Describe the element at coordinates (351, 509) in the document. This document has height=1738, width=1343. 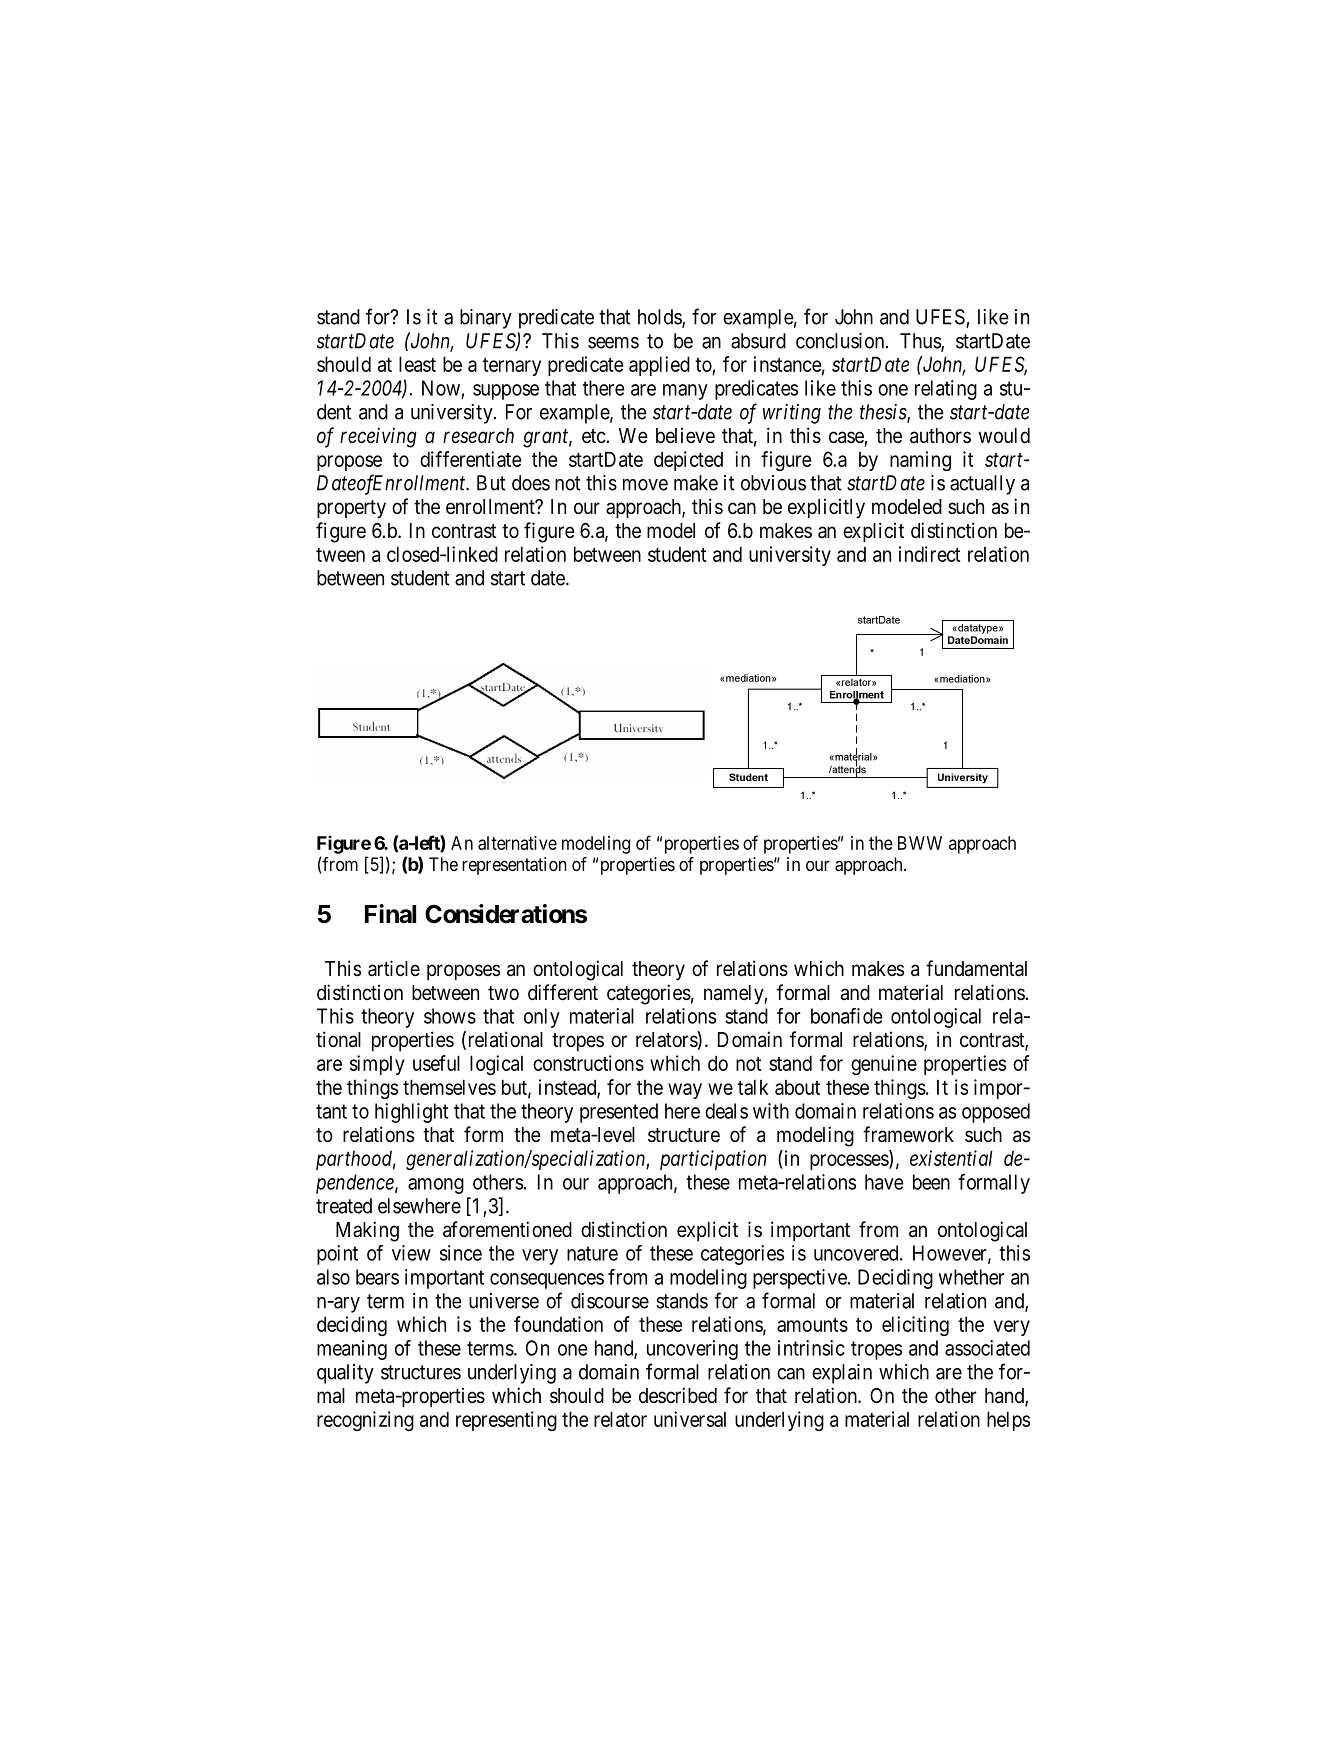
I see `property` at that location.
